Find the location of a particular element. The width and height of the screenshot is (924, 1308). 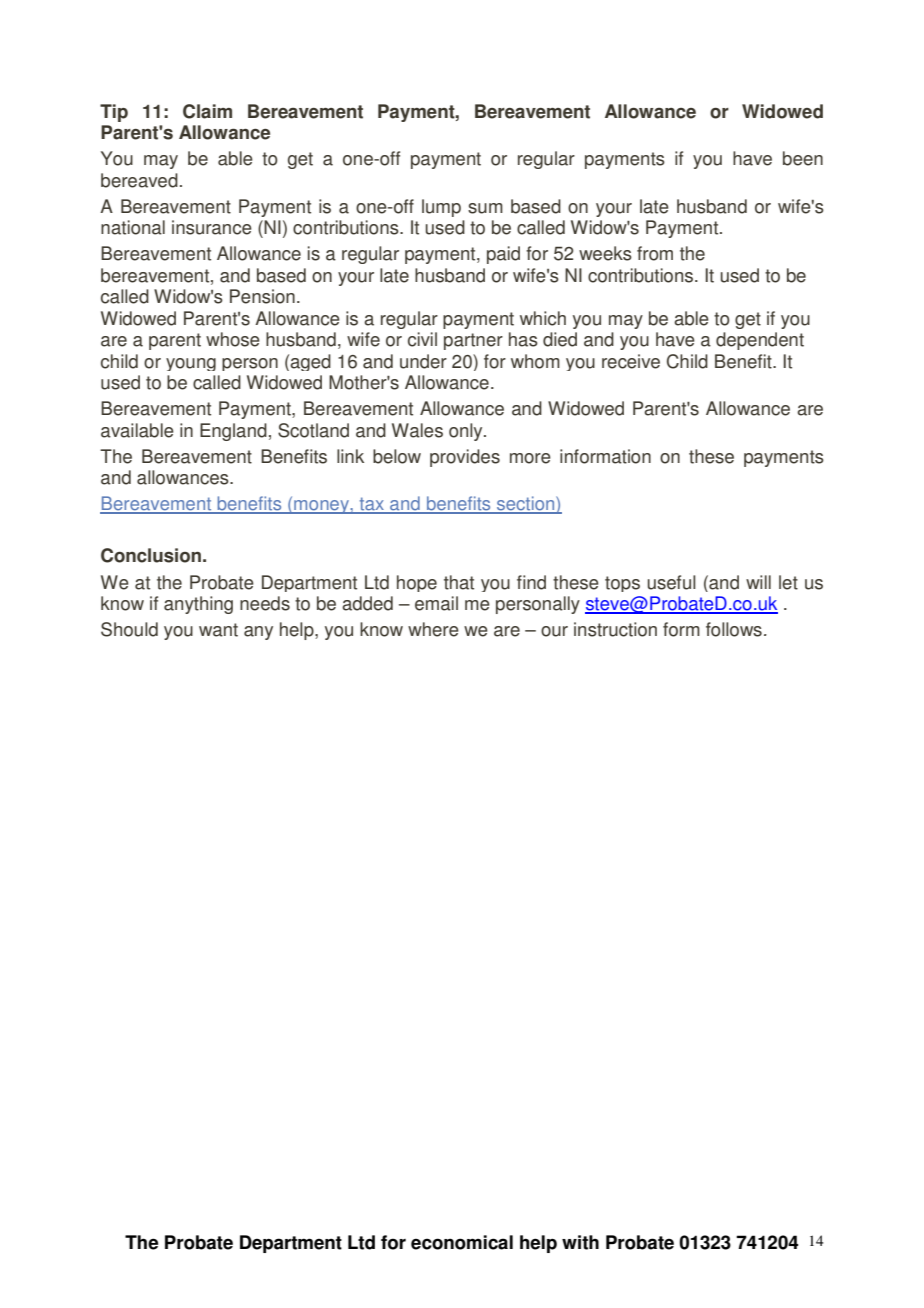

Conclusion is located at coordinates (151, 555).
